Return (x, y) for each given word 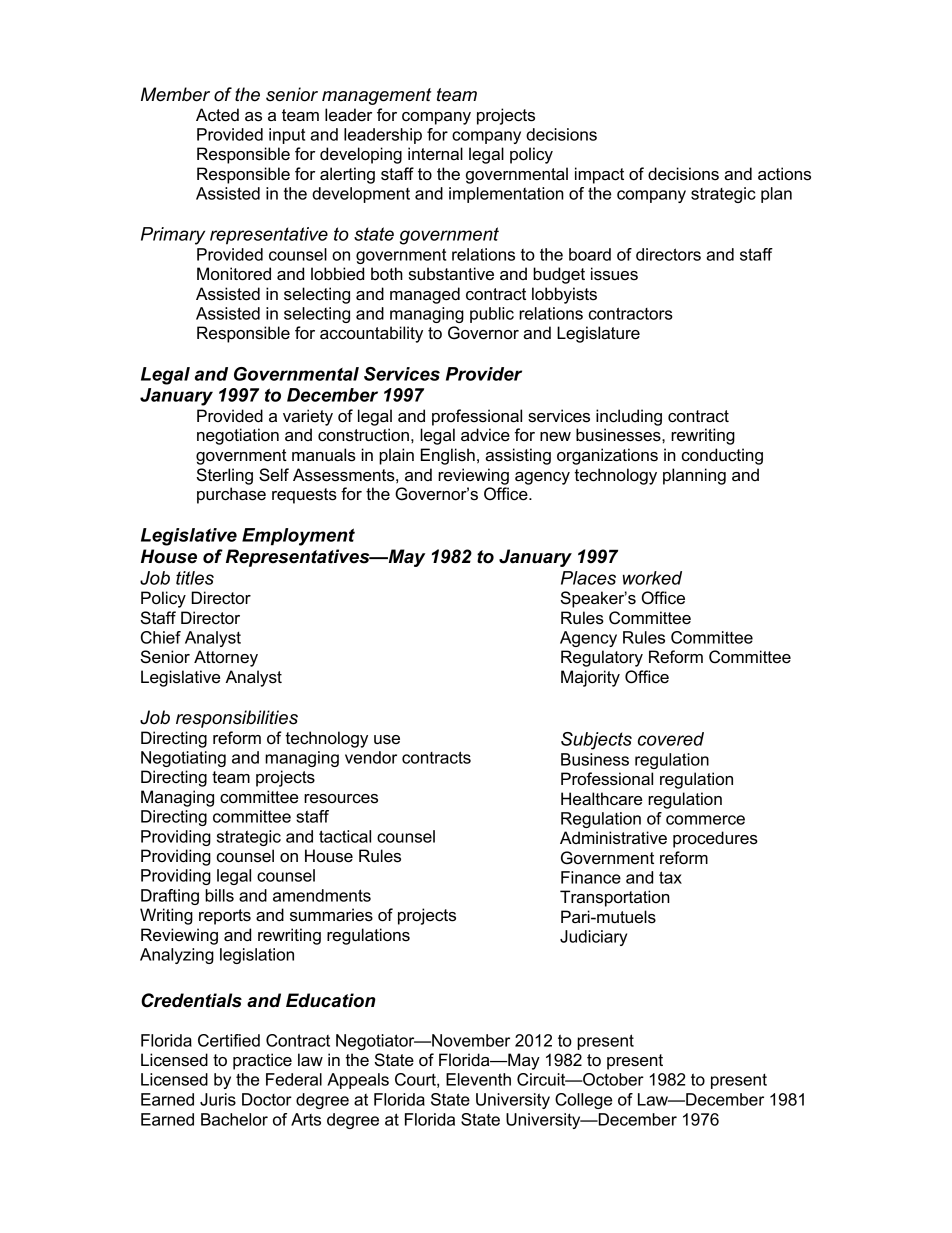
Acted (217, 115)
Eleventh (478, 1079)
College (583, 1101)
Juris (218, 1099)
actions (784, 174)
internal (435, 154)
